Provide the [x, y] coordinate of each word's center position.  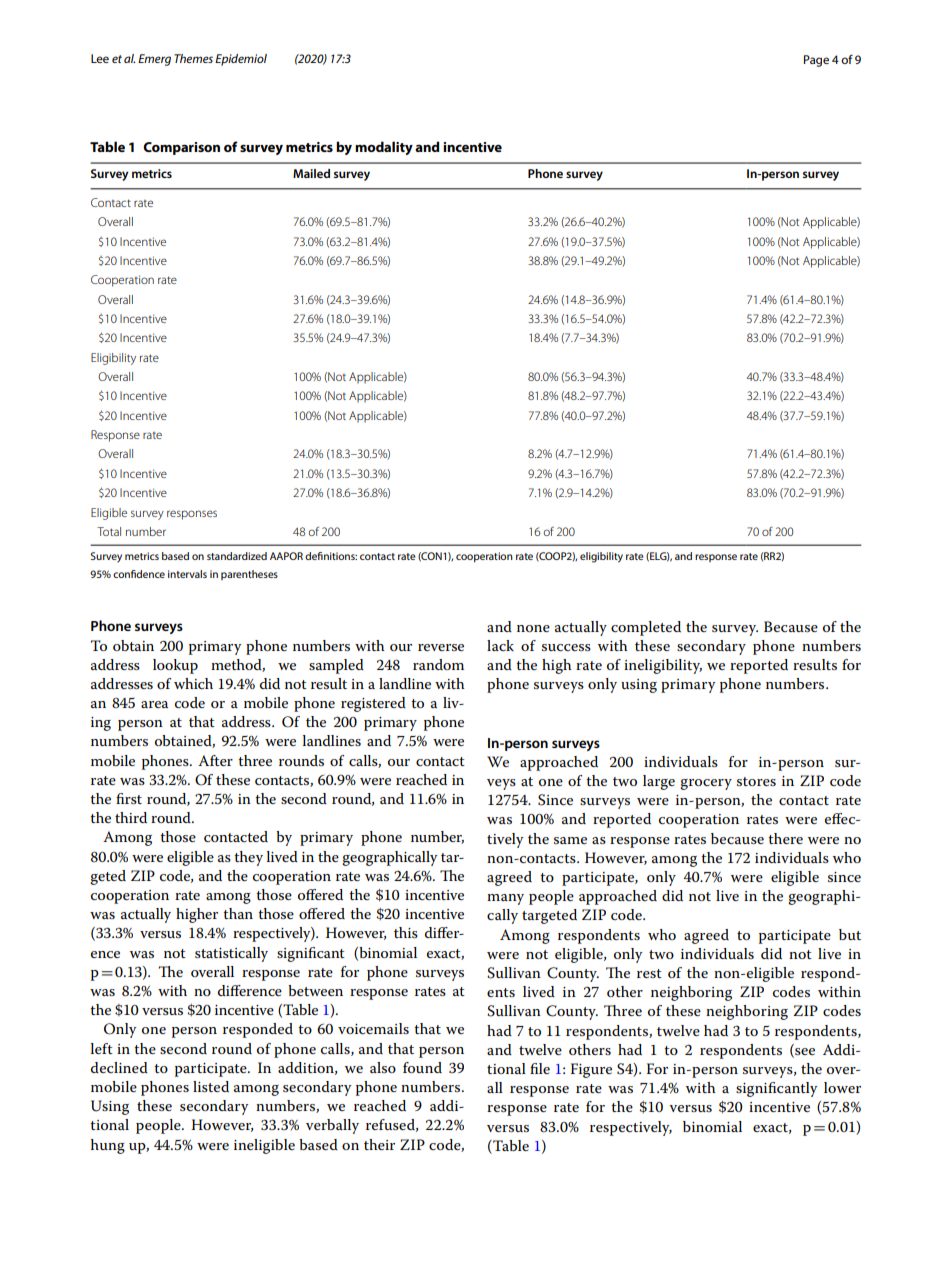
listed [211, 1086]
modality [384, 148]
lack [500, 645]
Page [816, 61]
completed [646, 628]
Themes [193, 58]
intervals [187, 574]
